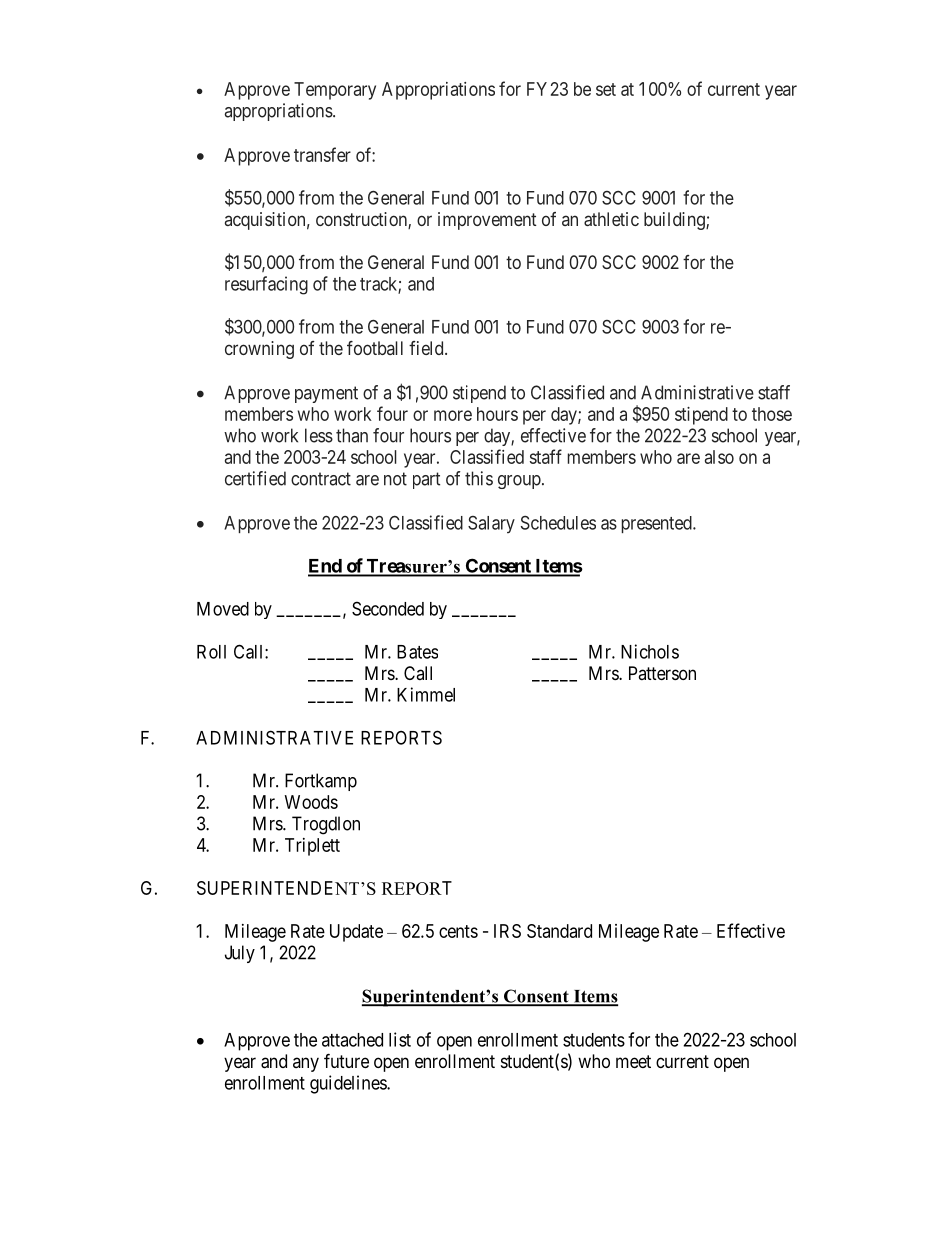  Describe the element at coordinates (322, 154) in the image. I see `transfer` at that location.
